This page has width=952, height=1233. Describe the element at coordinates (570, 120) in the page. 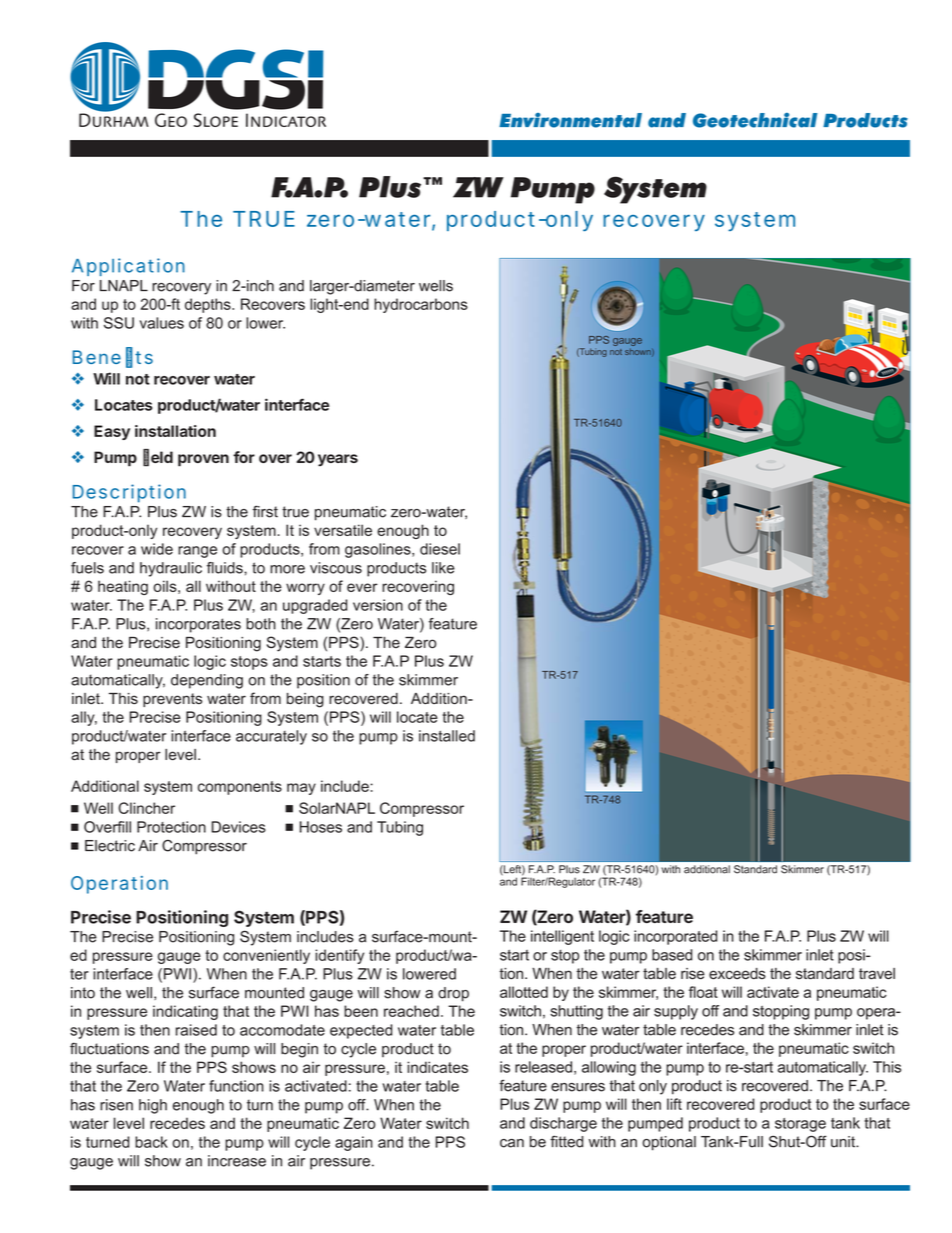

I see `Environmental` at that location.
